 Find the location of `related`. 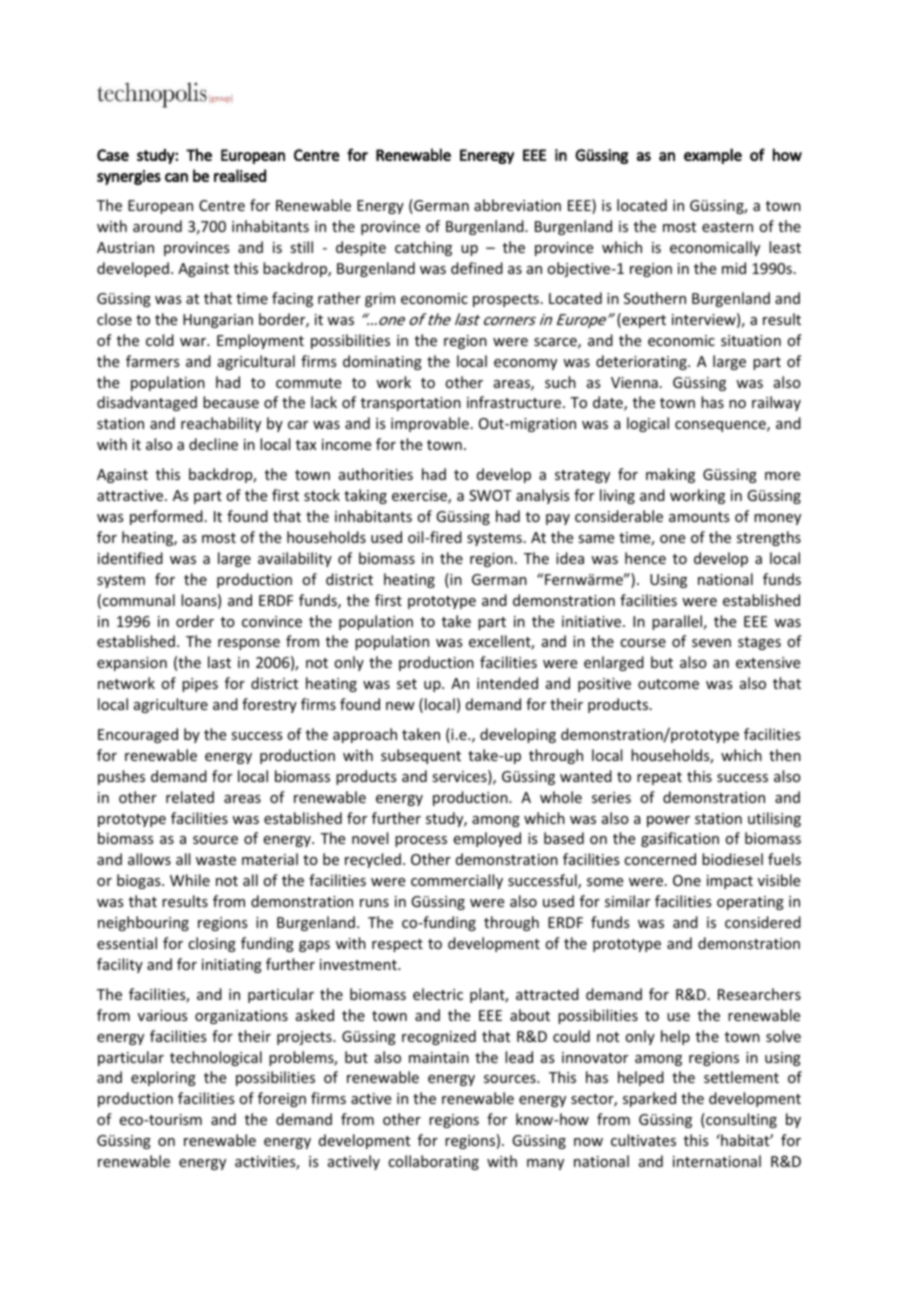

related is located at coordinates (190, 797).
